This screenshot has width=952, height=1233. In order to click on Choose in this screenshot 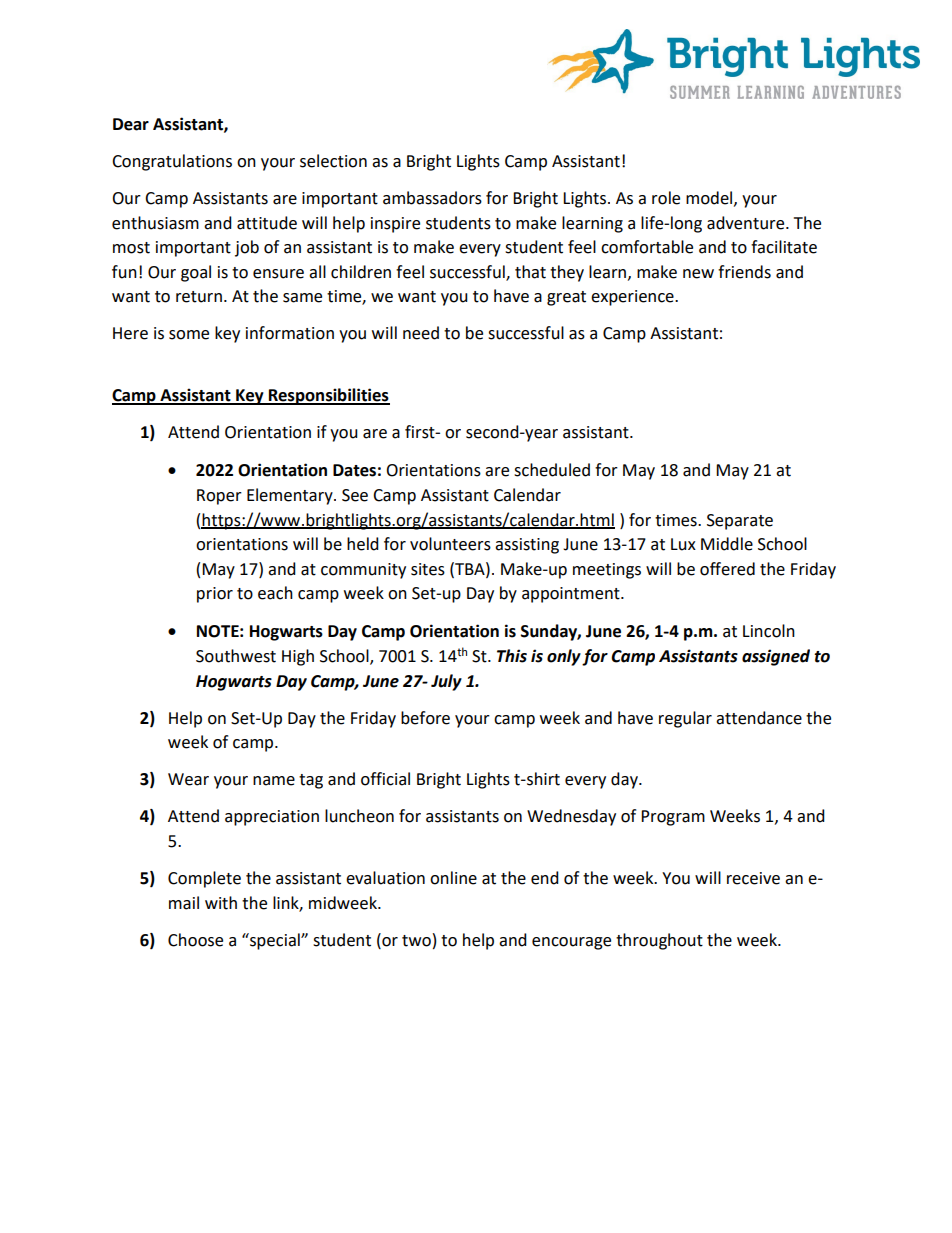, I will do `click(195, 940)`.
